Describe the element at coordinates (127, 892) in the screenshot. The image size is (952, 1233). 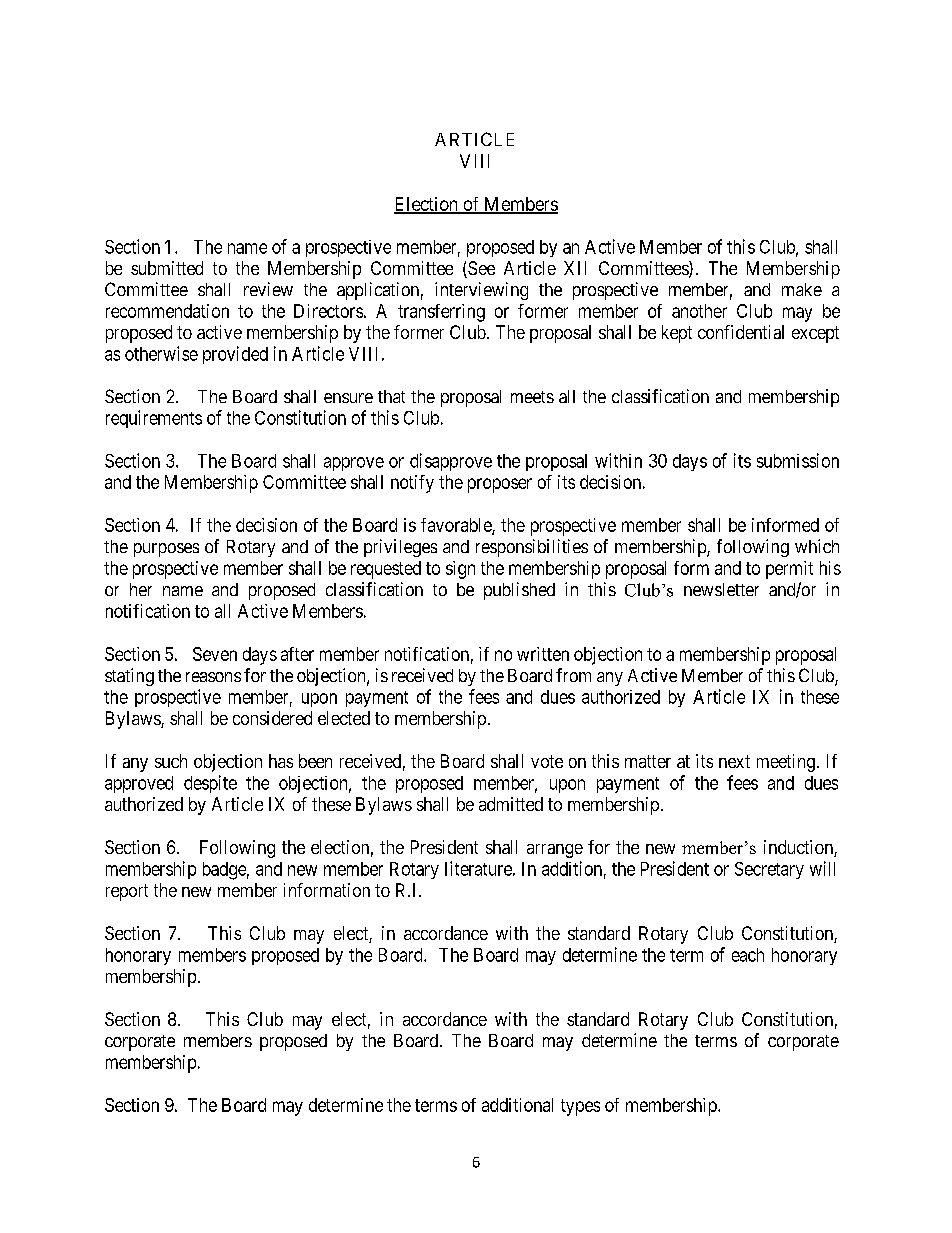
I see `report` at that location.
